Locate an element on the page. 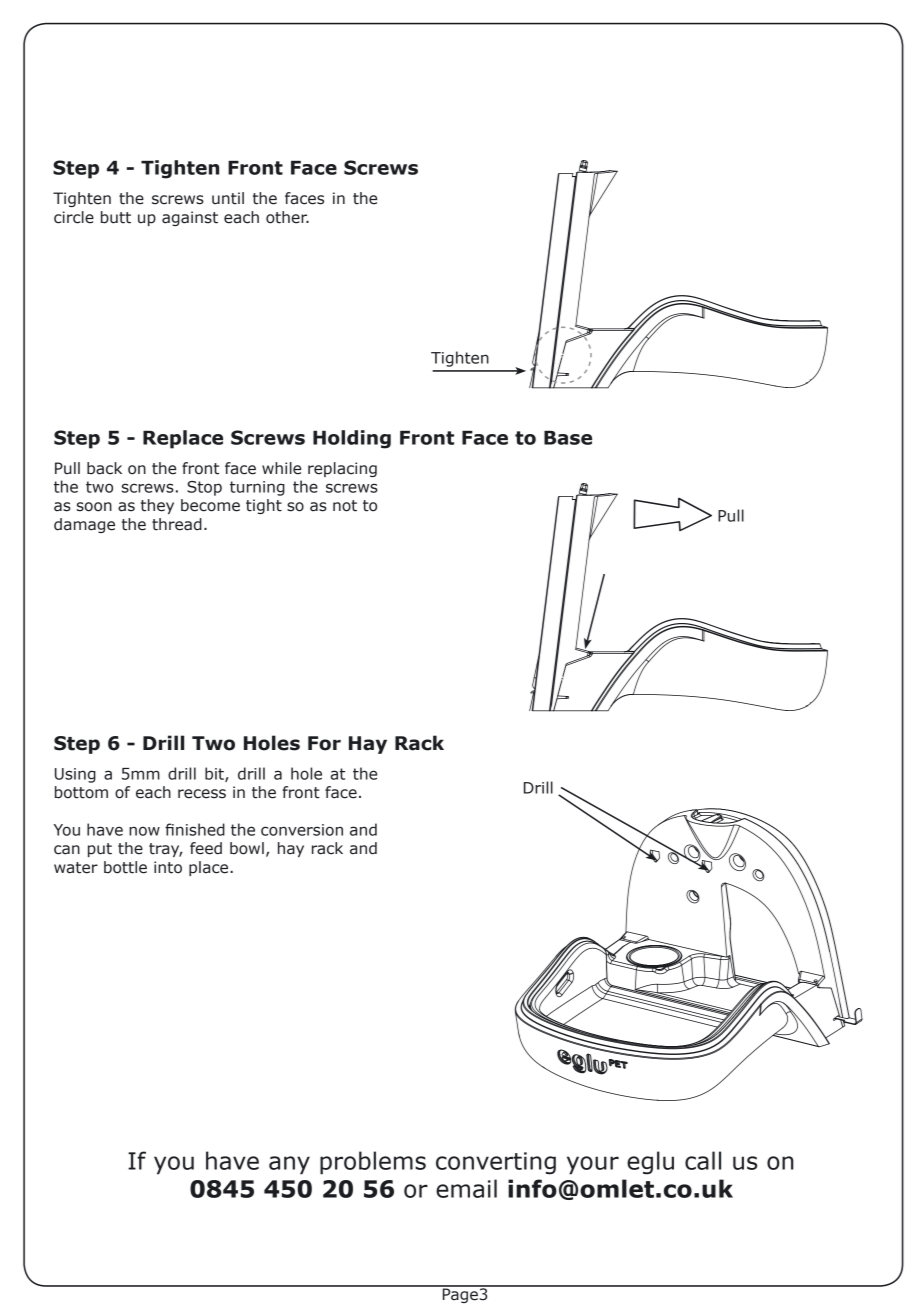 The image size is (924, 1308). not is located at coordinates (345, 506).
